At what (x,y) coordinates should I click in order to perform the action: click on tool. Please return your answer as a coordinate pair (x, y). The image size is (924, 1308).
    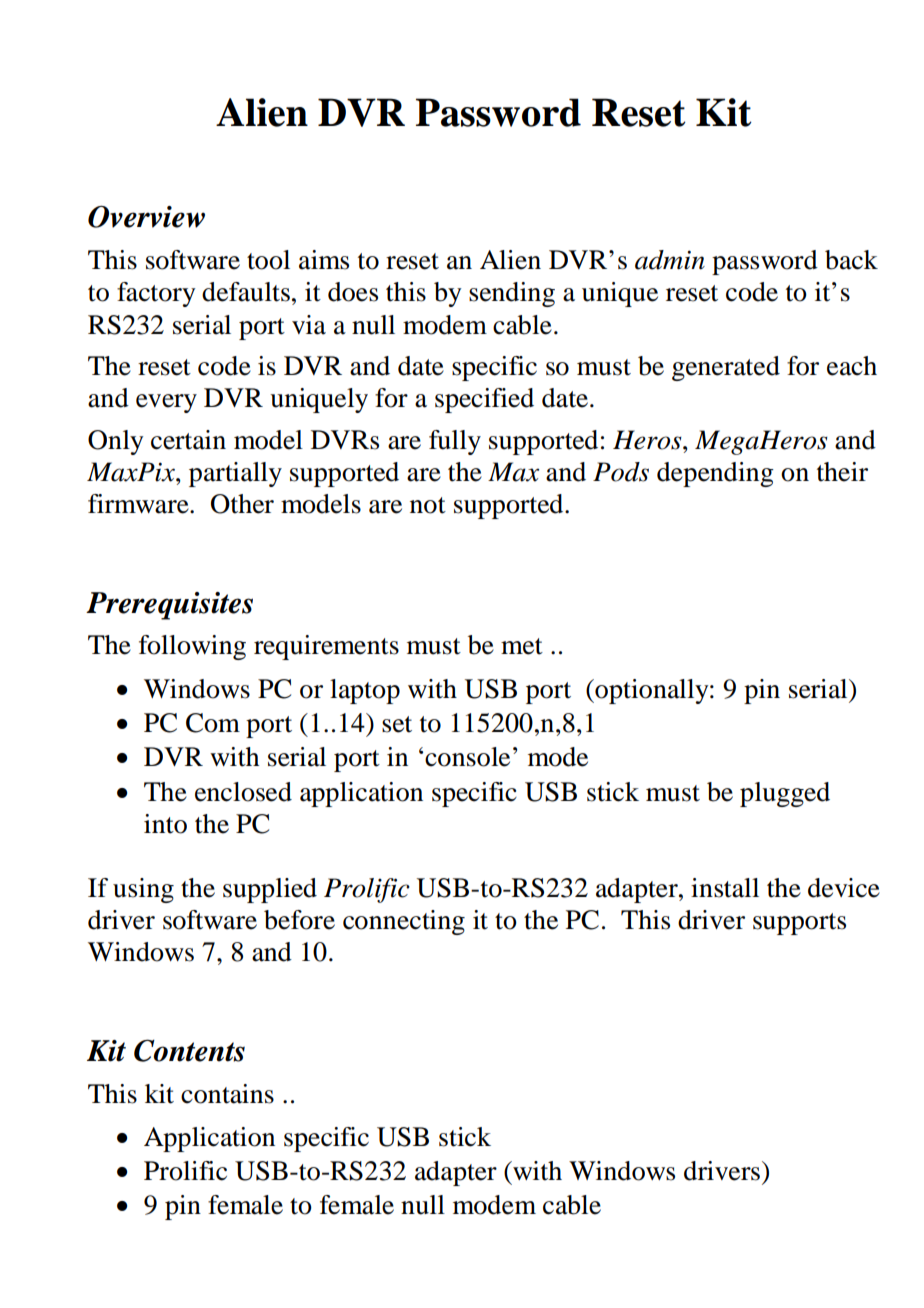
    Looking at the image, I should click on (268, 260).
